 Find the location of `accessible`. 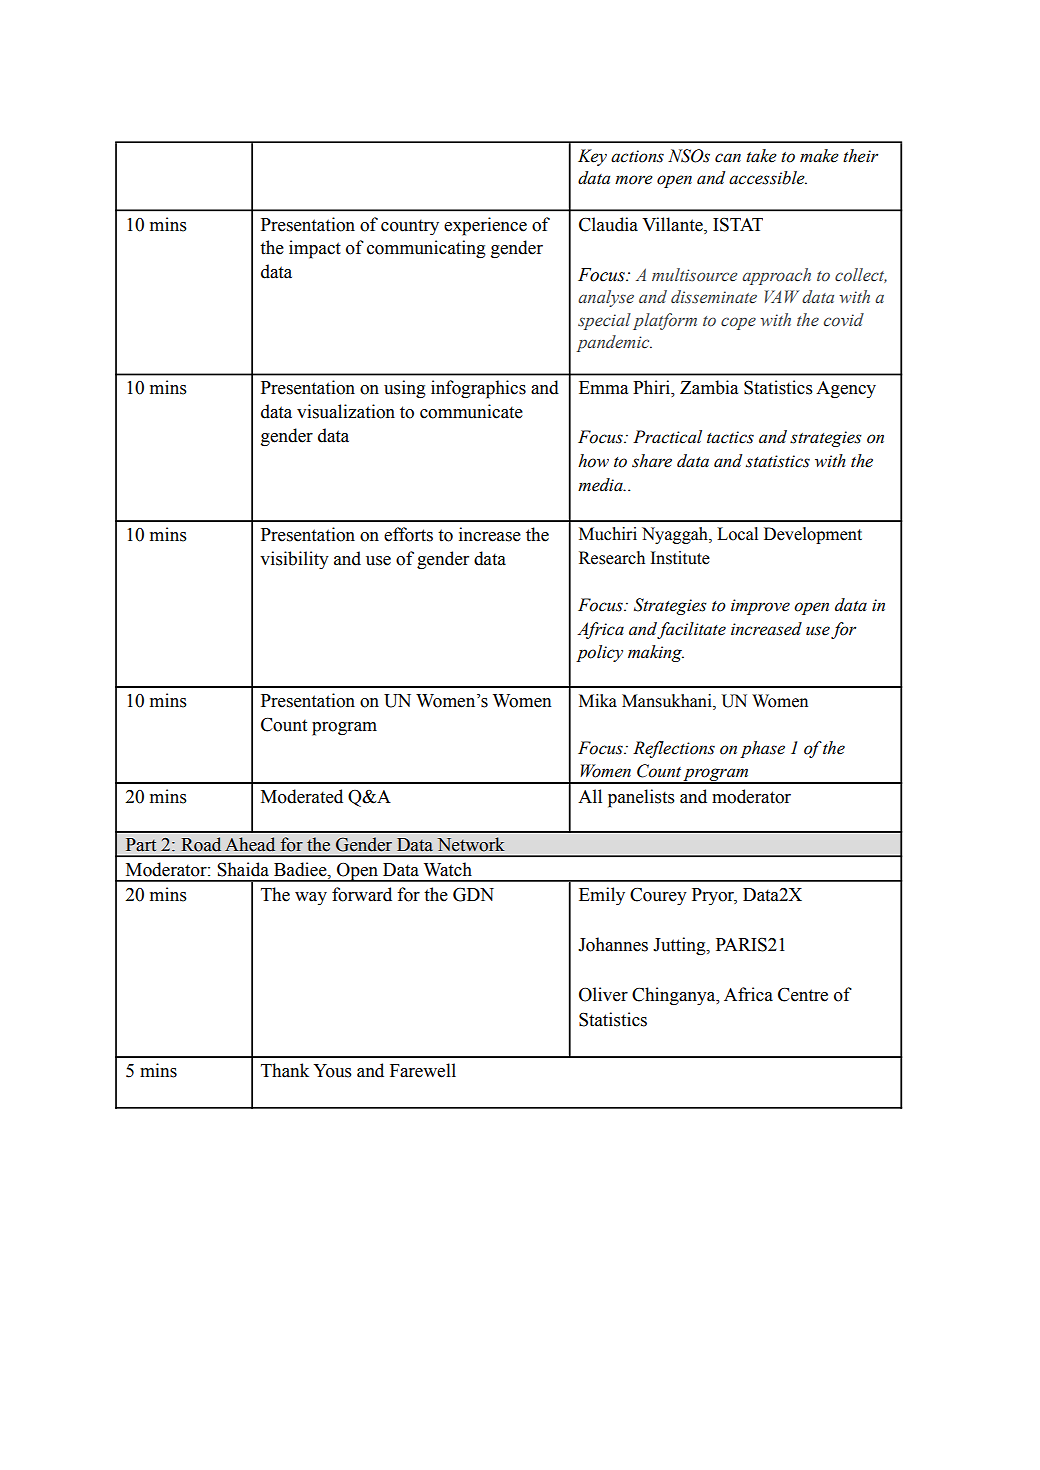

accessible is located at coordinates (768, 178).
